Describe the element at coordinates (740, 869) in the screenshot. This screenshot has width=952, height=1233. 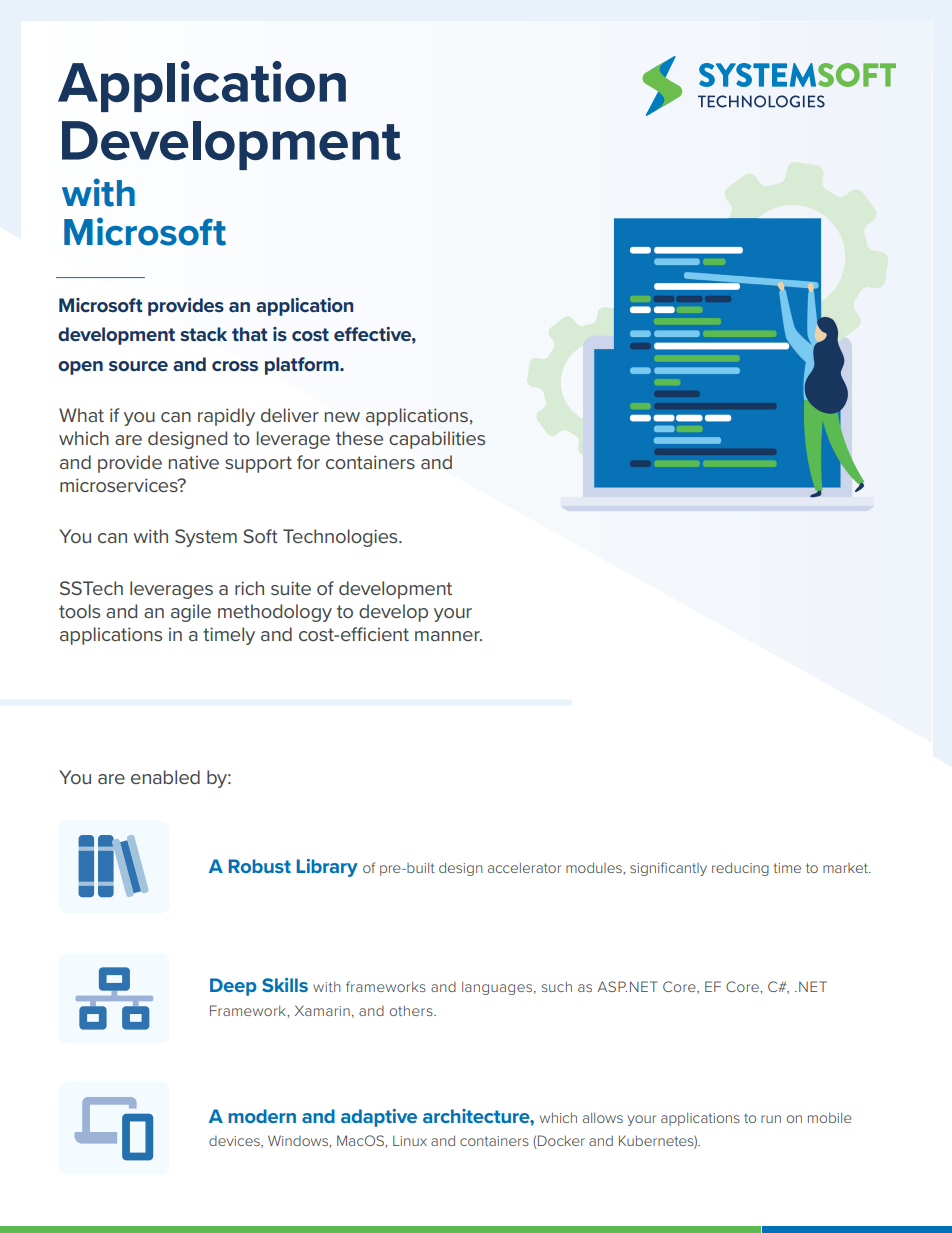
I see `reducing` at that location.
